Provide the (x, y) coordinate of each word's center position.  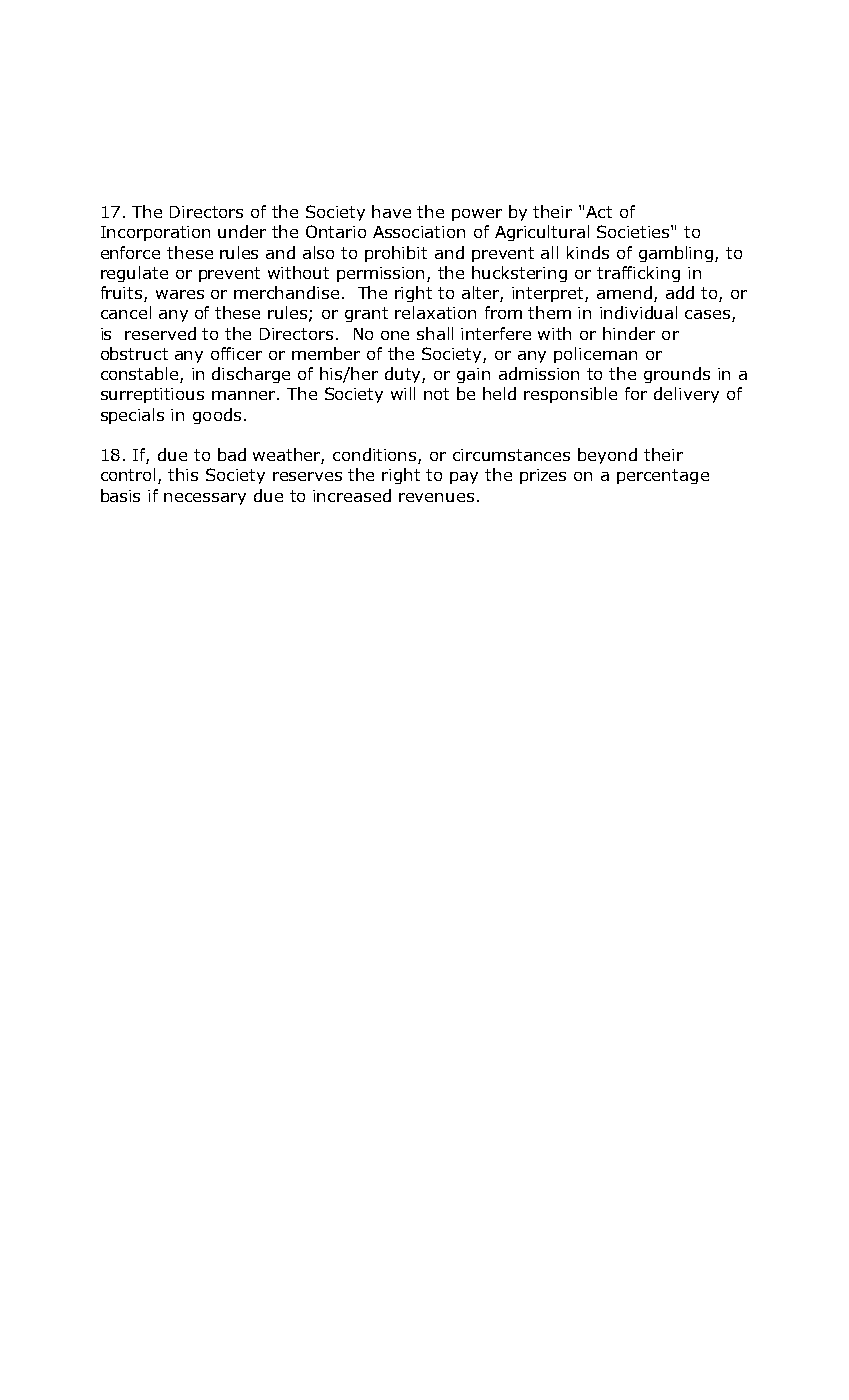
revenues (436, 497)
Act (599, 212)
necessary (205, 499)
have (391, 211)
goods (217, 416)
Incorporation (155, 233)
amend (624, 292)
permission (382, 274)
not (436, 394)
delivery (686, 395)
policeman (595, 355)
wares (180, 294)
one (395, 335)
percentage (663, 476)
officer (236, 353)
